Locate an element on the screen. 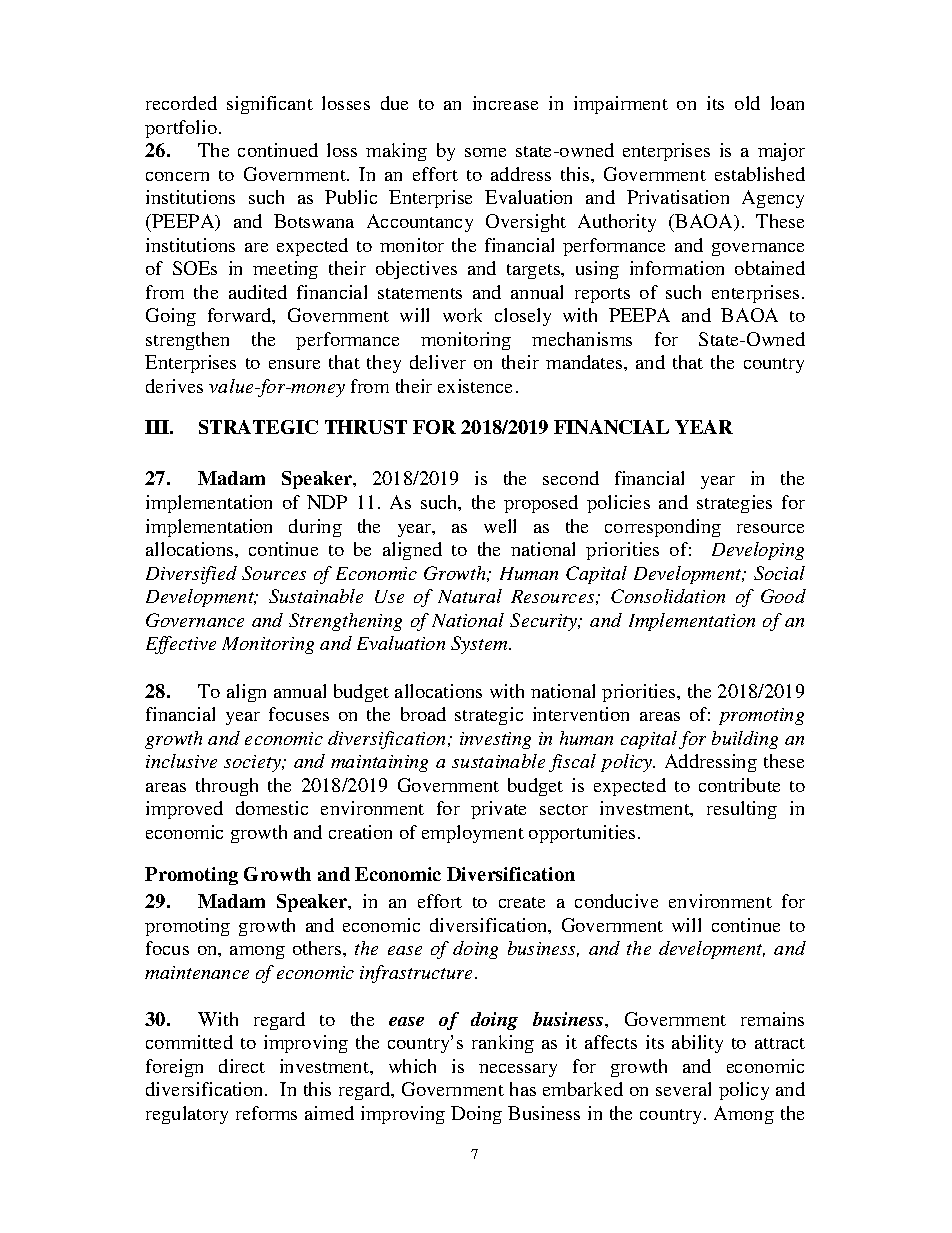 This screenshot has width=952, height=1233. direct is located at coordinates (242, 1066).
